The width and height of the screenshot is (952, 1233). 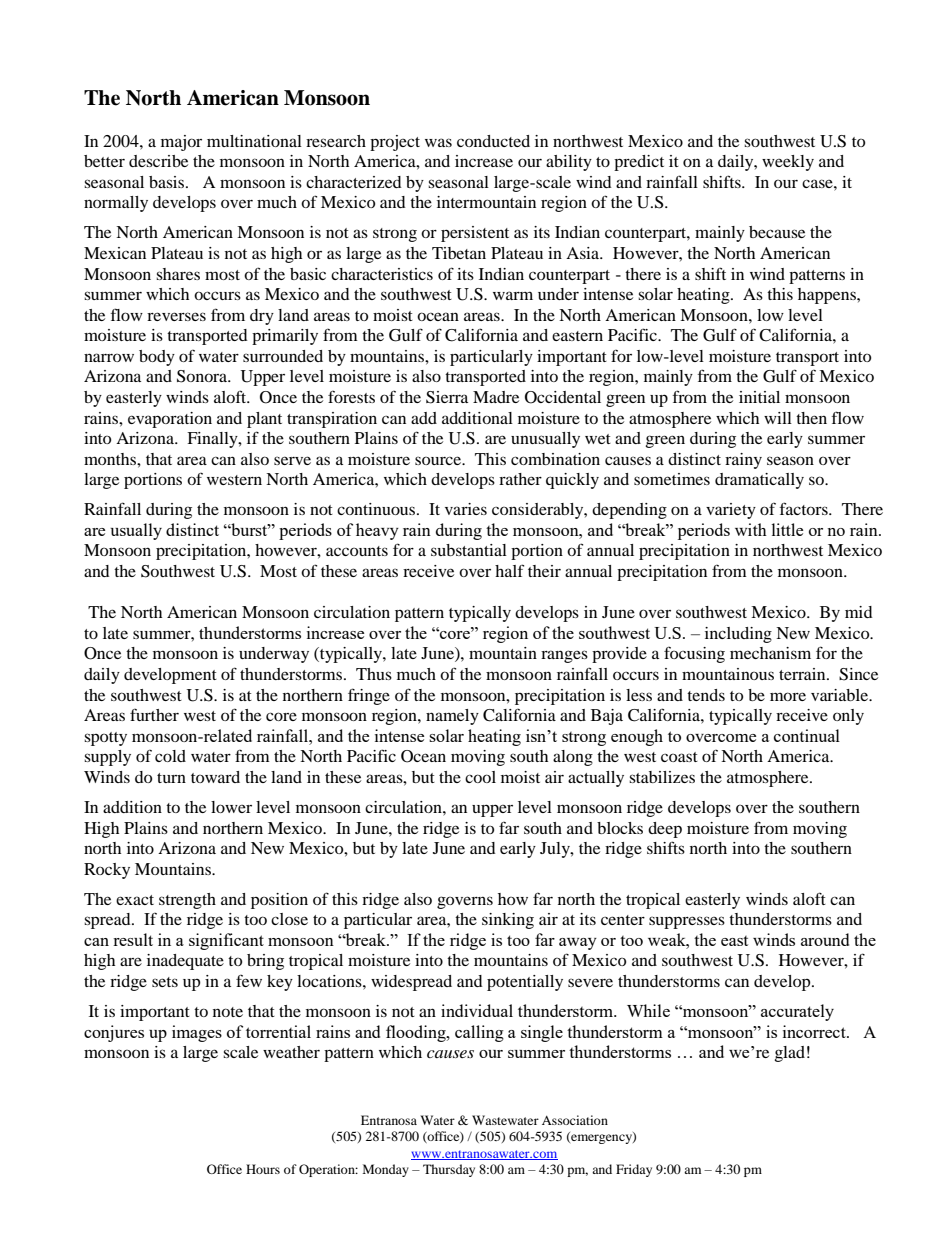 I want to click on ranges, so click(x=564, y=656).
